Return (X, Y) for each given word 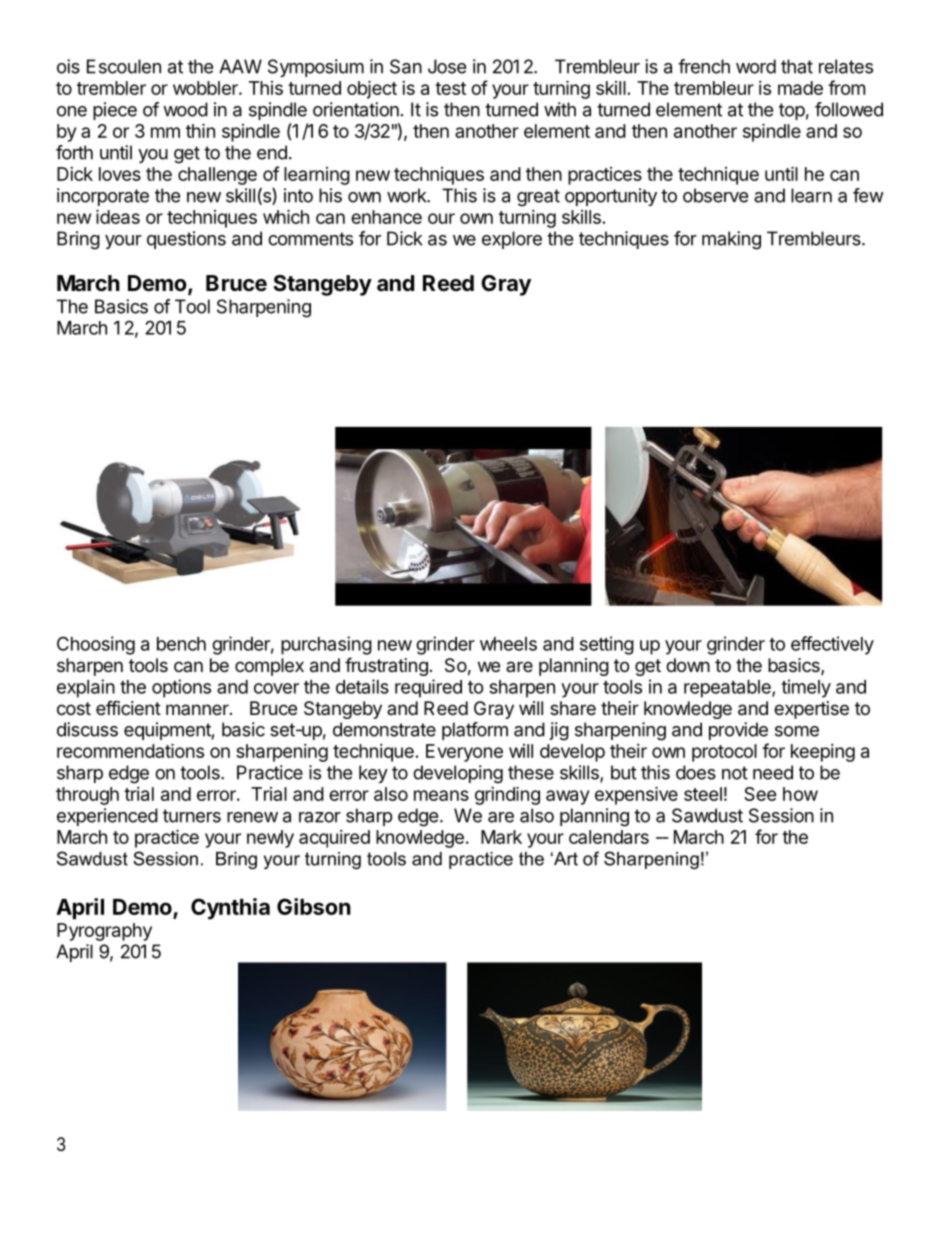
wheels (508, 644)
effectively (832, 645)
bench (181, 644)
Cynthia (230, 909)
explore (512, 240)
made (800, 88)
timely (806, 688)
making (731, 240)
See (760, 794)
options (181, 688)
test (450, 88)
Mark (501, 837)
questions (186, 240)
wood (185, 109)
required (428, 688)
